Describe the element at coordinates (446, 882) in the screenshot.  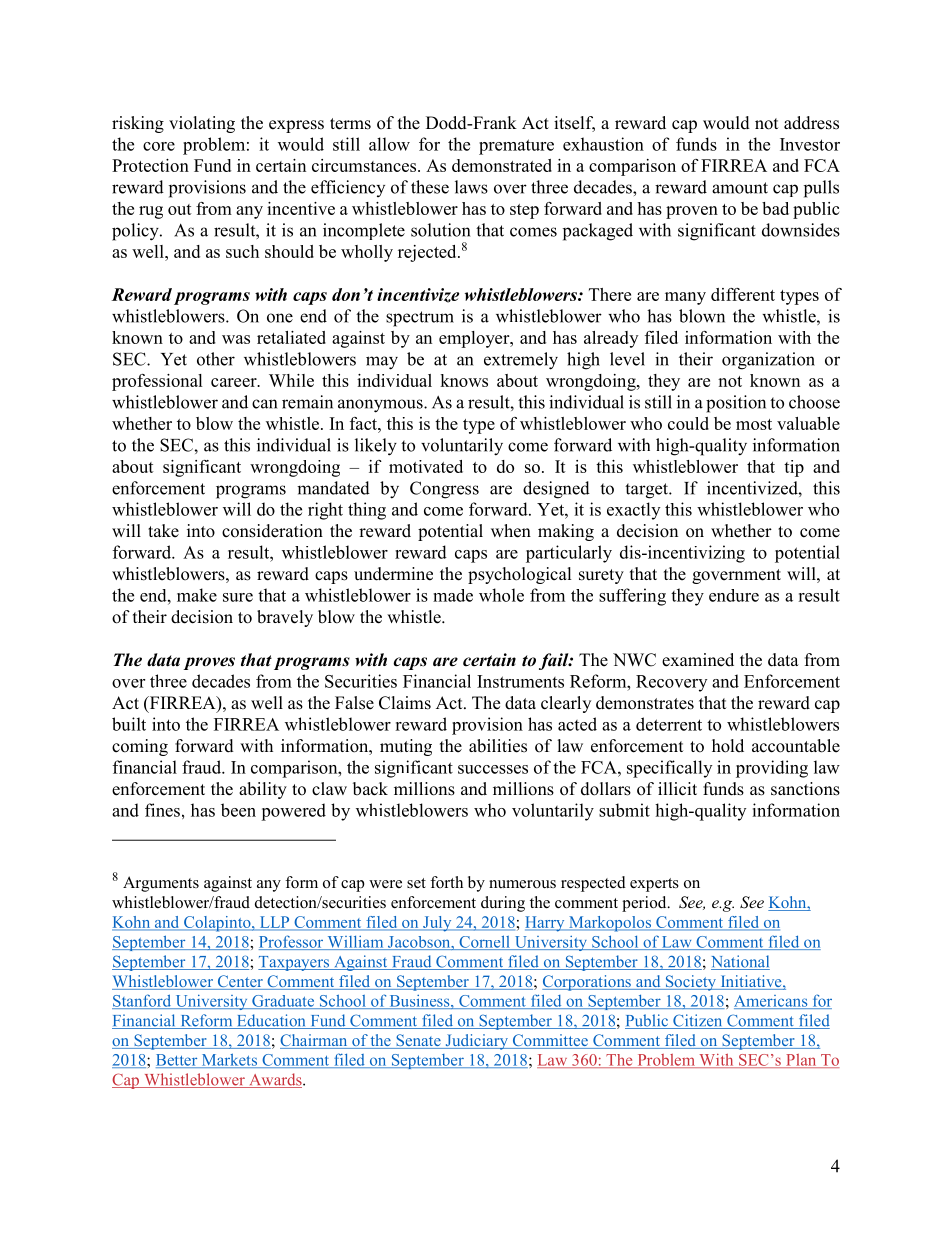
I see `forth` at that location.
